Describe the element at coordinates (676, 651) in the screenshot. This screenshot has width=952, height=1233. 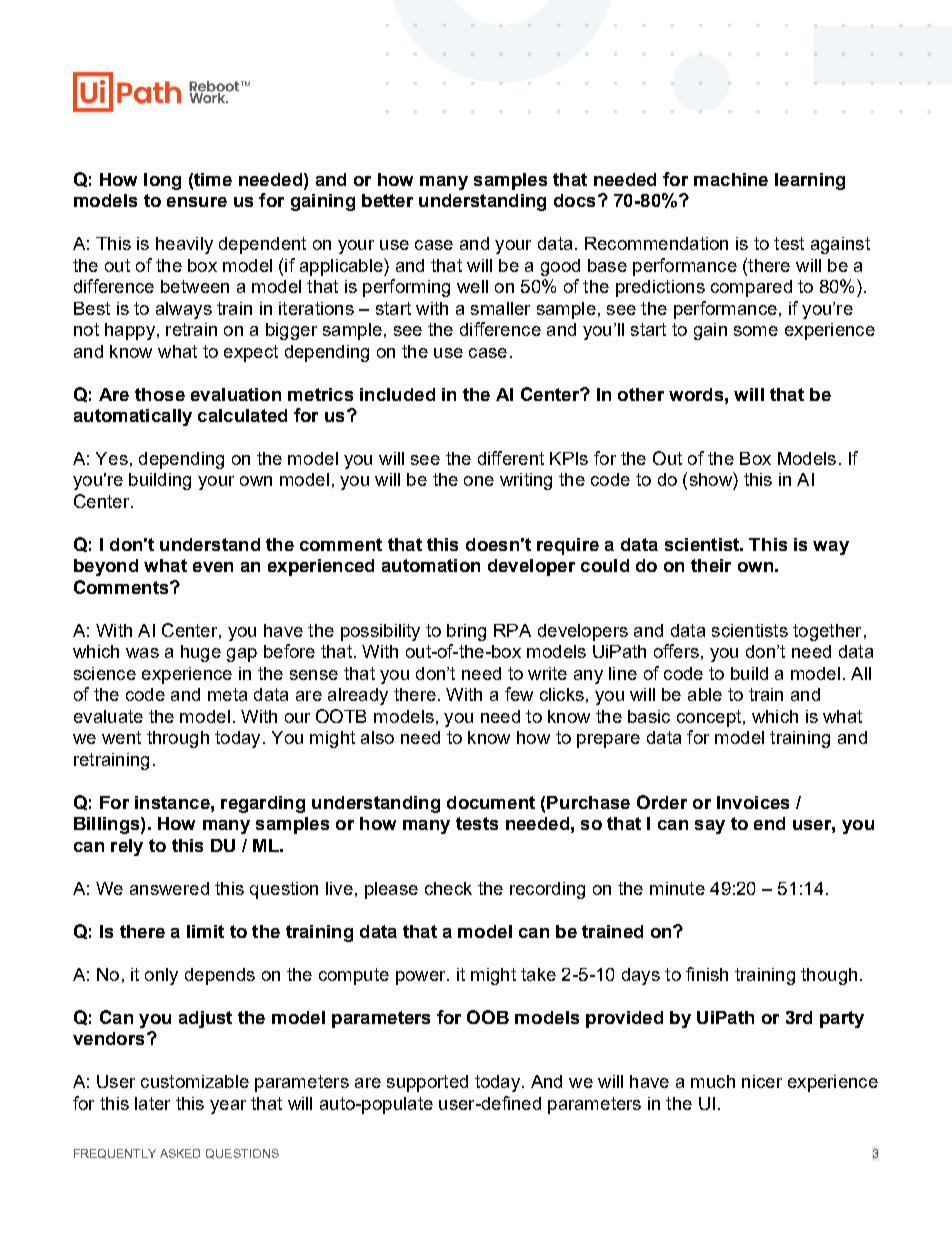
I see `offers` at that location.
